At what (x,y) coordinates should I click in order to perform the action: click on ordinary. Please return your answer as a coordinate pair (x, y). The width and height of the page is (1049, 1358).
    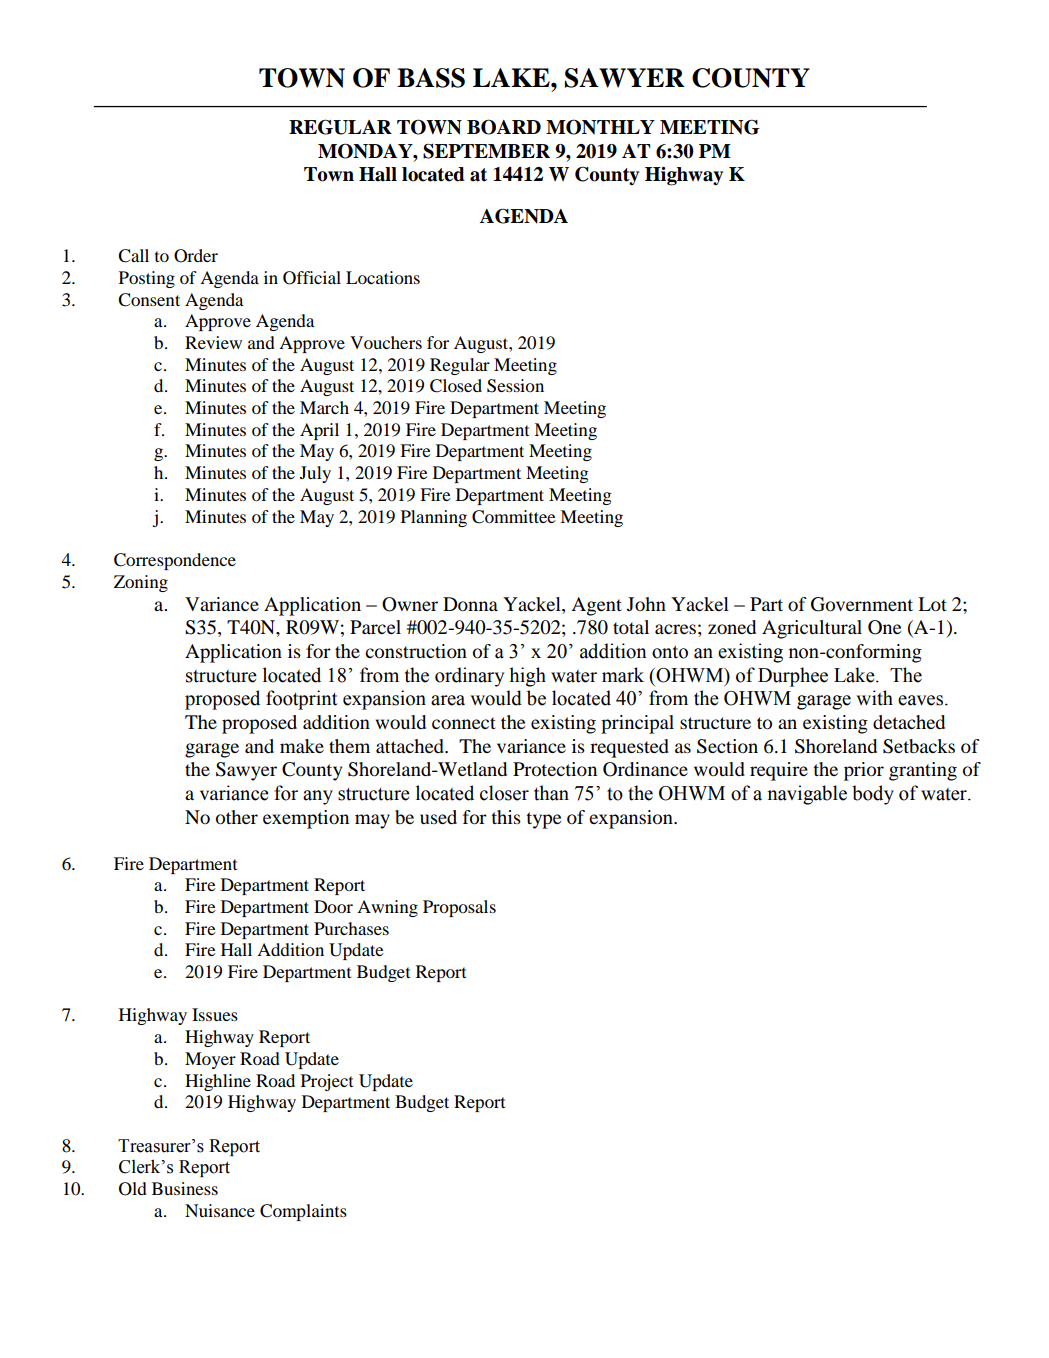
    Looking at the image, I should click on (469, 677).
